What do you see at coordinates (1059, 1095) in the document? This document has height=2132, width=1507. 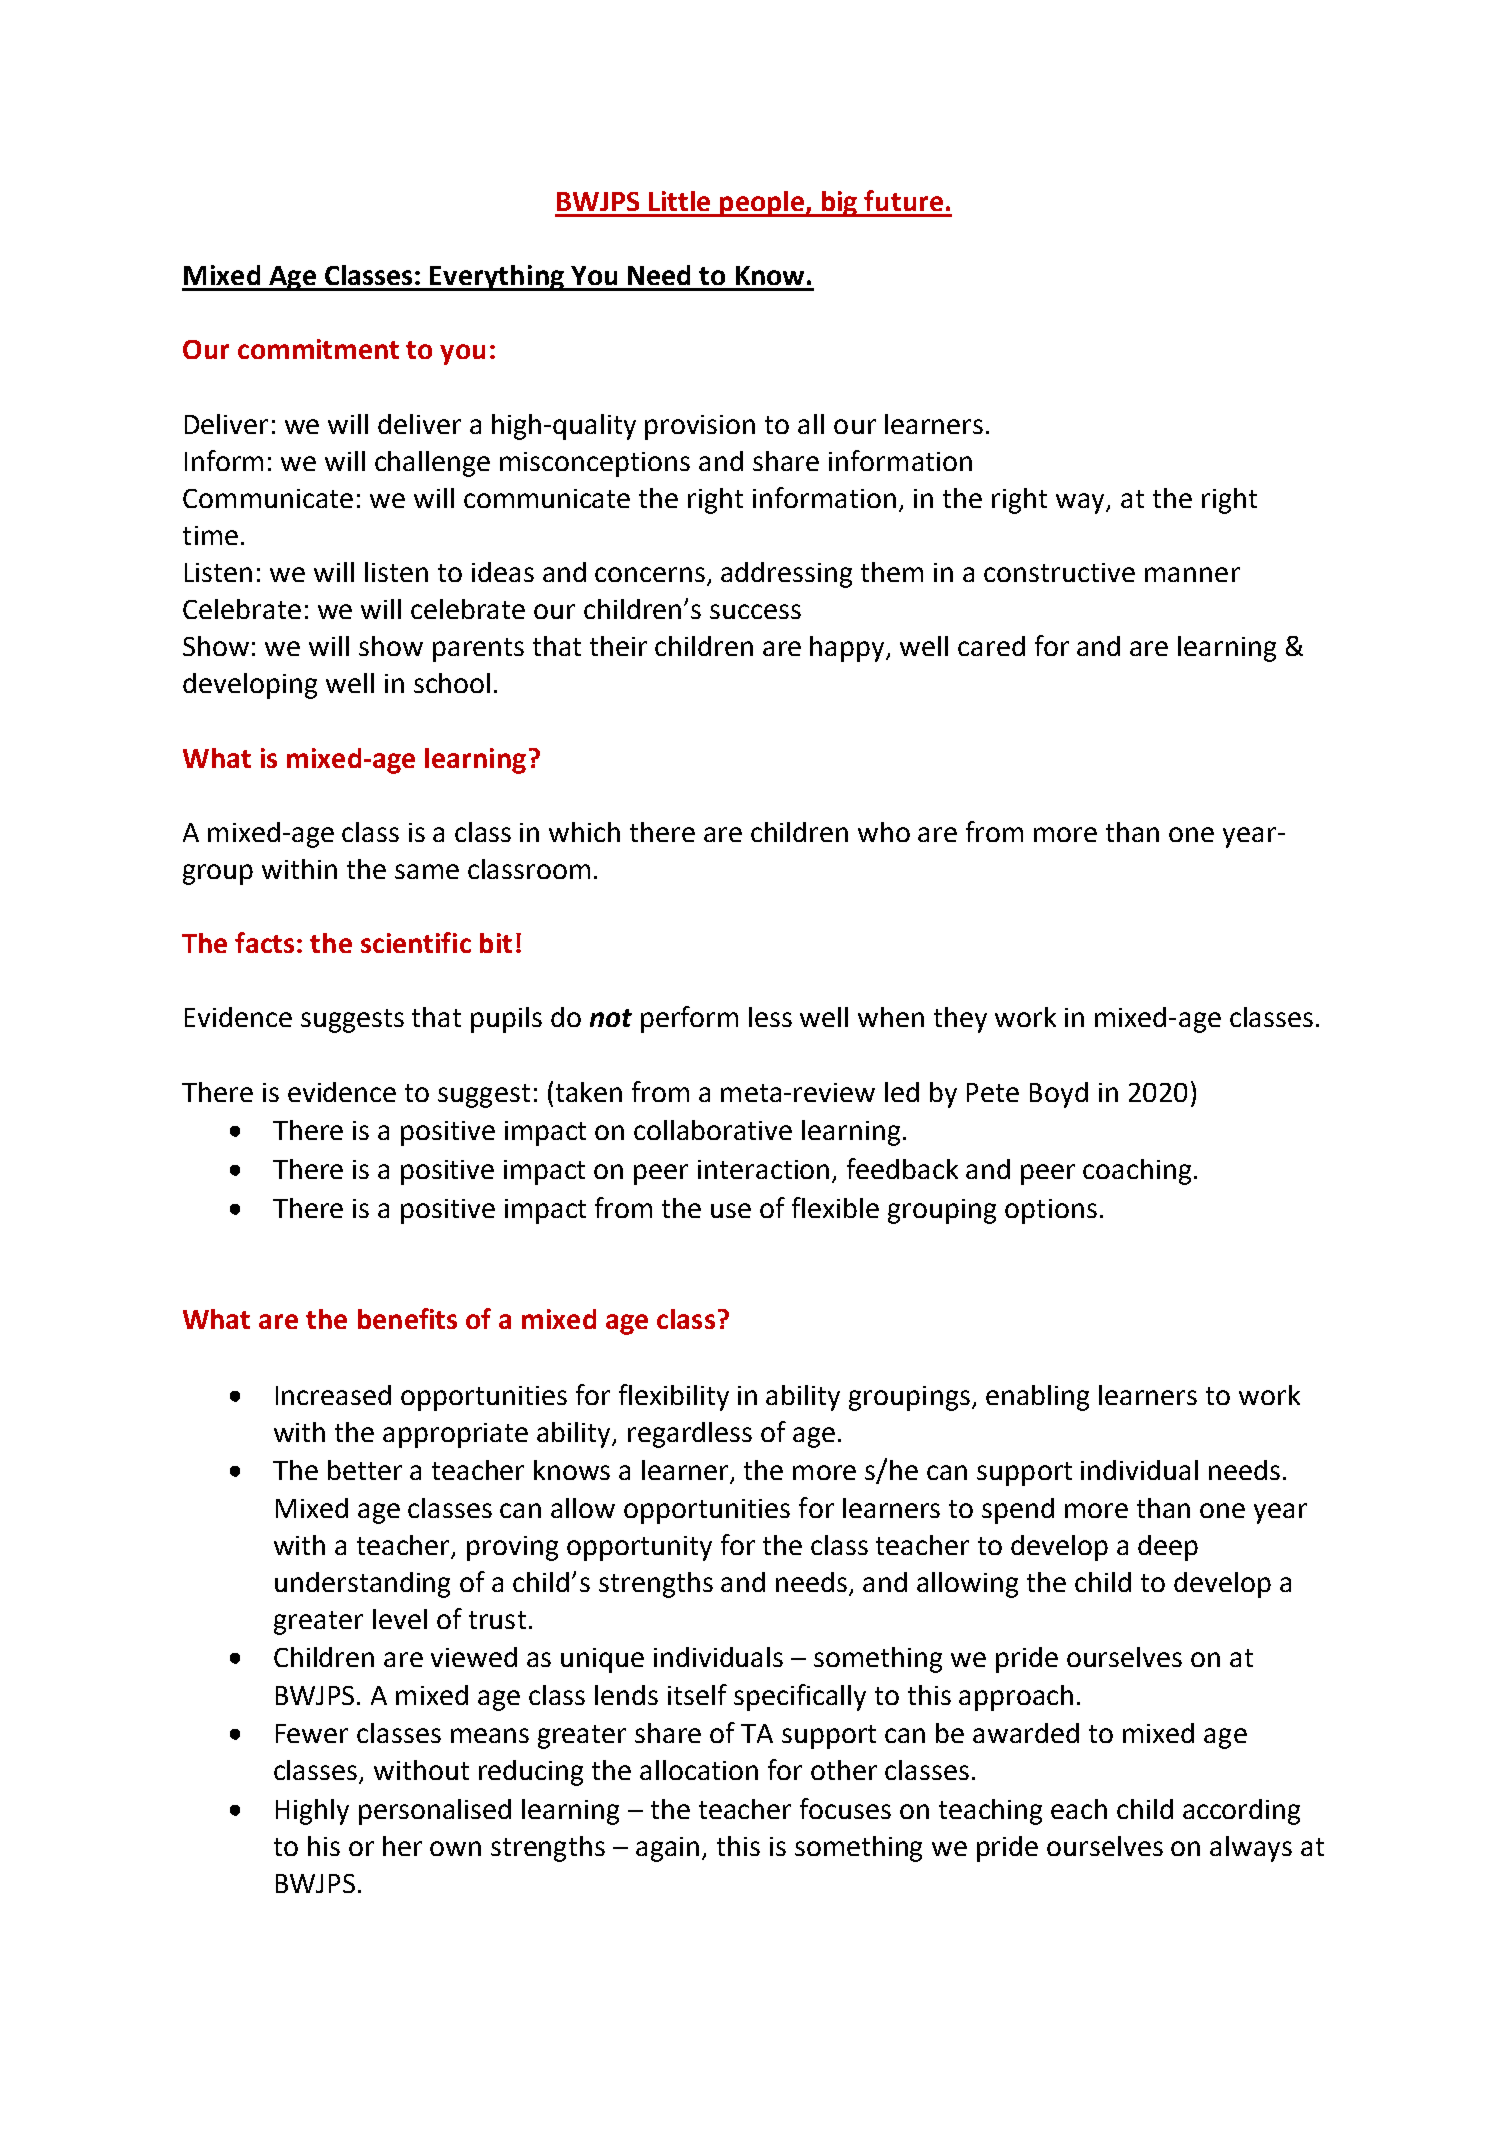 I see `Boyd` at bounding box center [1059, 1095].
